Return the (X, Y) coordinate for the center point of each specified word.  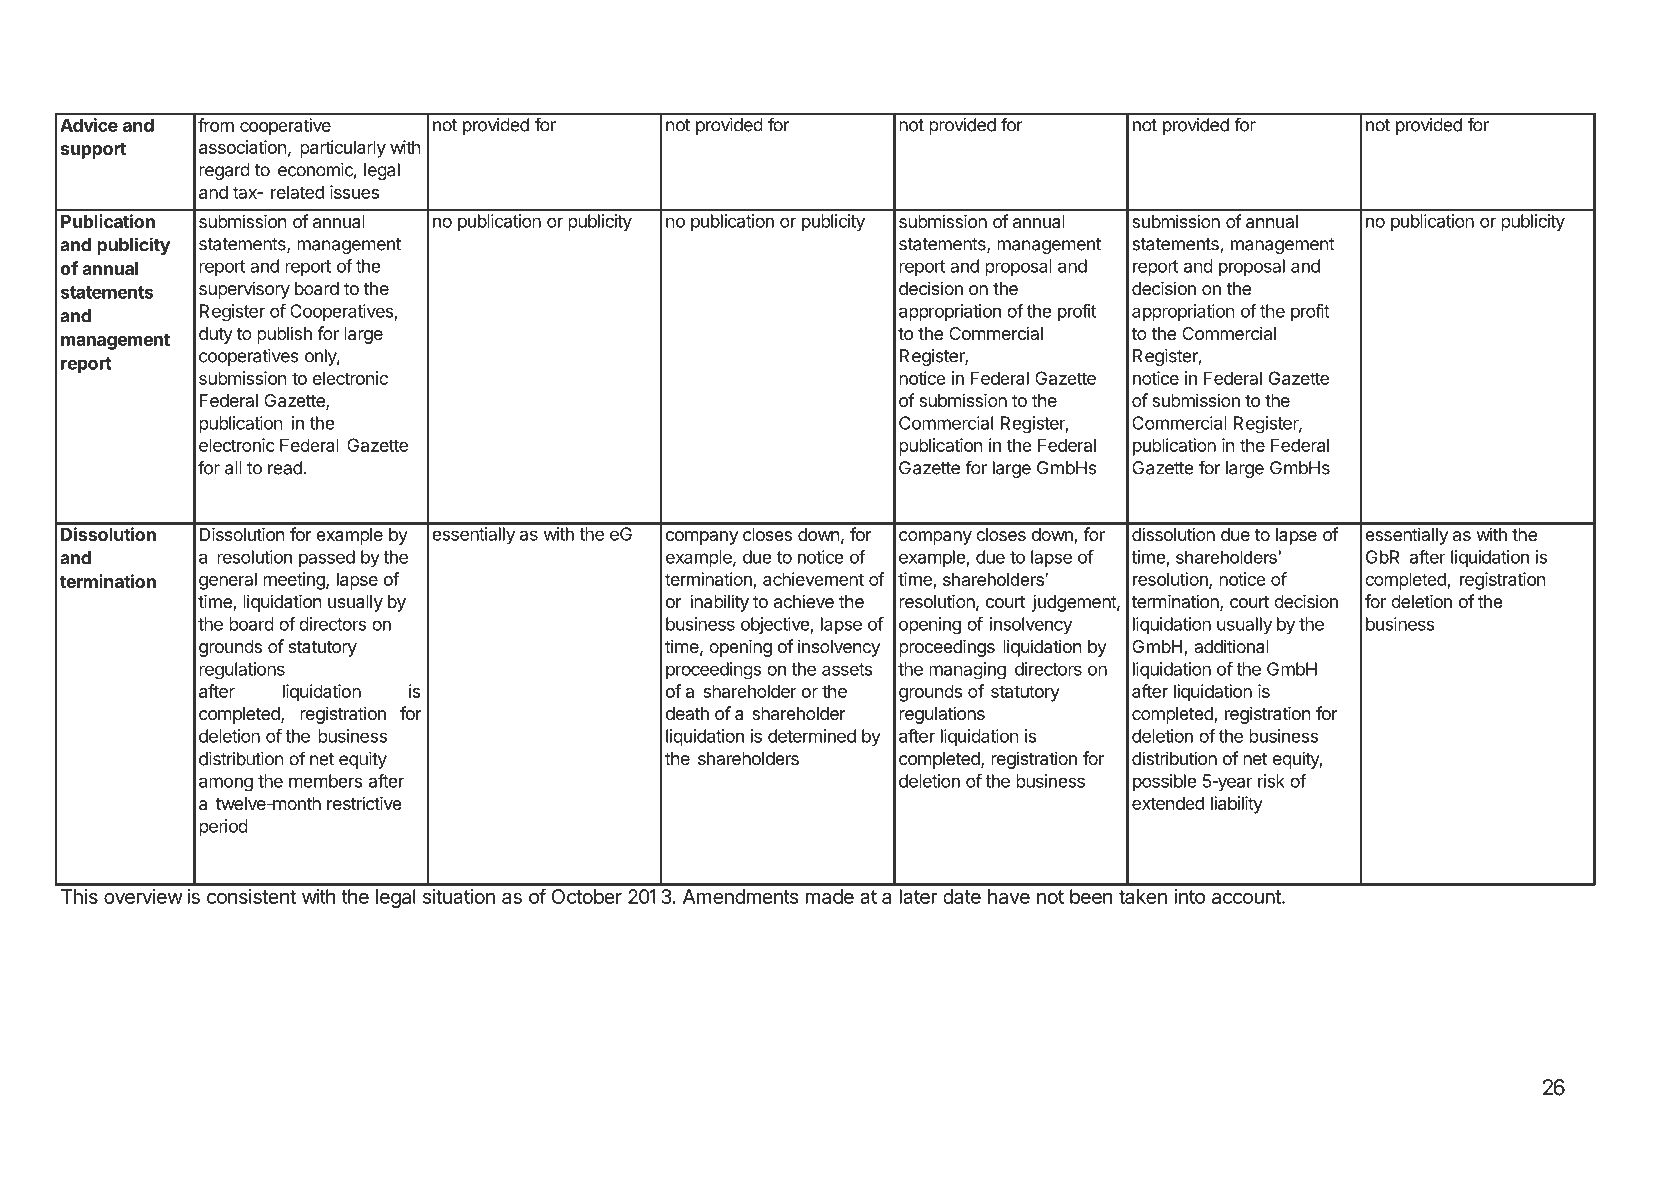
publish (284, 335)
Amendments (740, 896)
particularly (343, 149)
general (228, 581)
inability (719, 603)
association (243, 147)
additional (1231, 646)
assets (847, 669)
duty (216, 335)
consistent (251, 896)
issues (354, 192)
